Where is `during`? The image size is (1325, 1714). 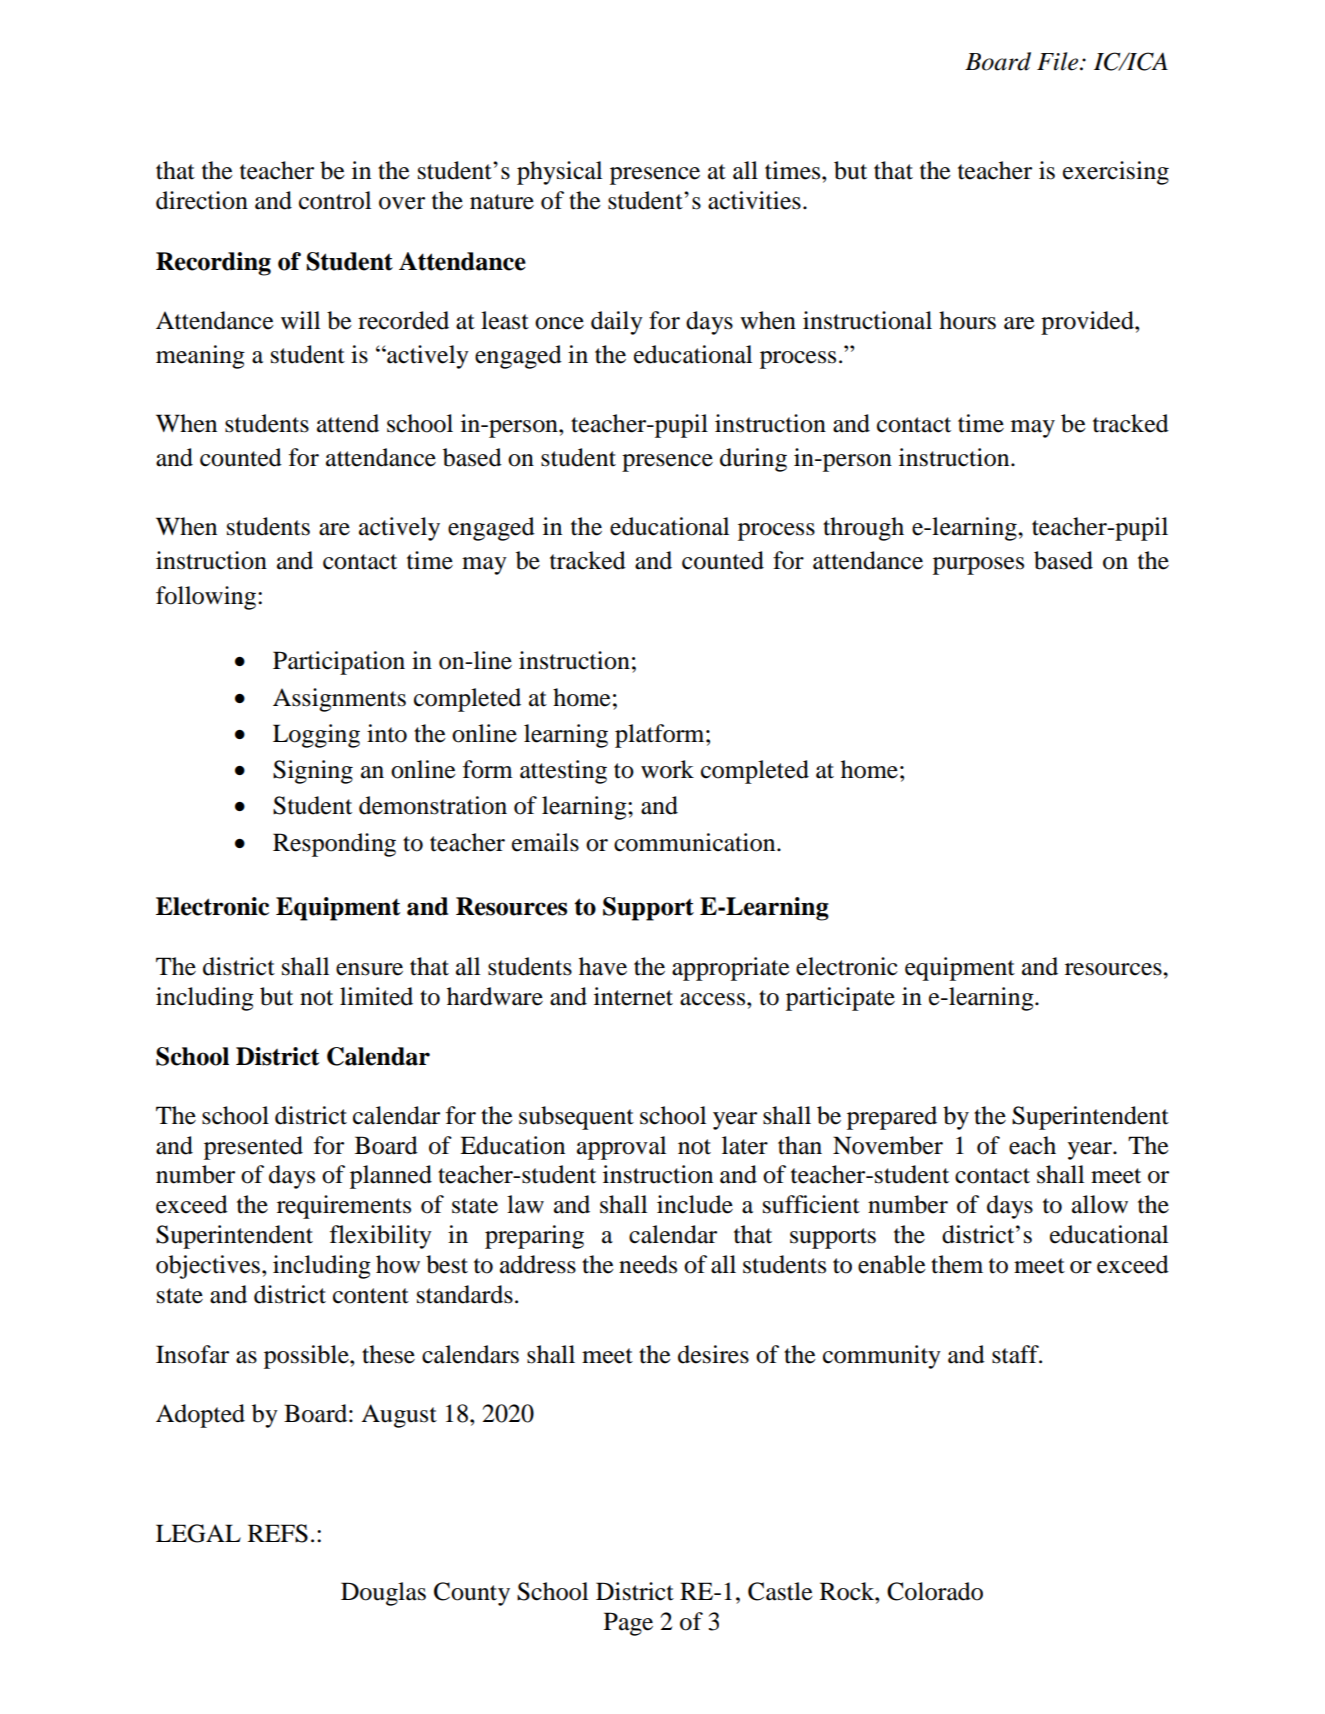 during is located at coordinates (753, 460).
